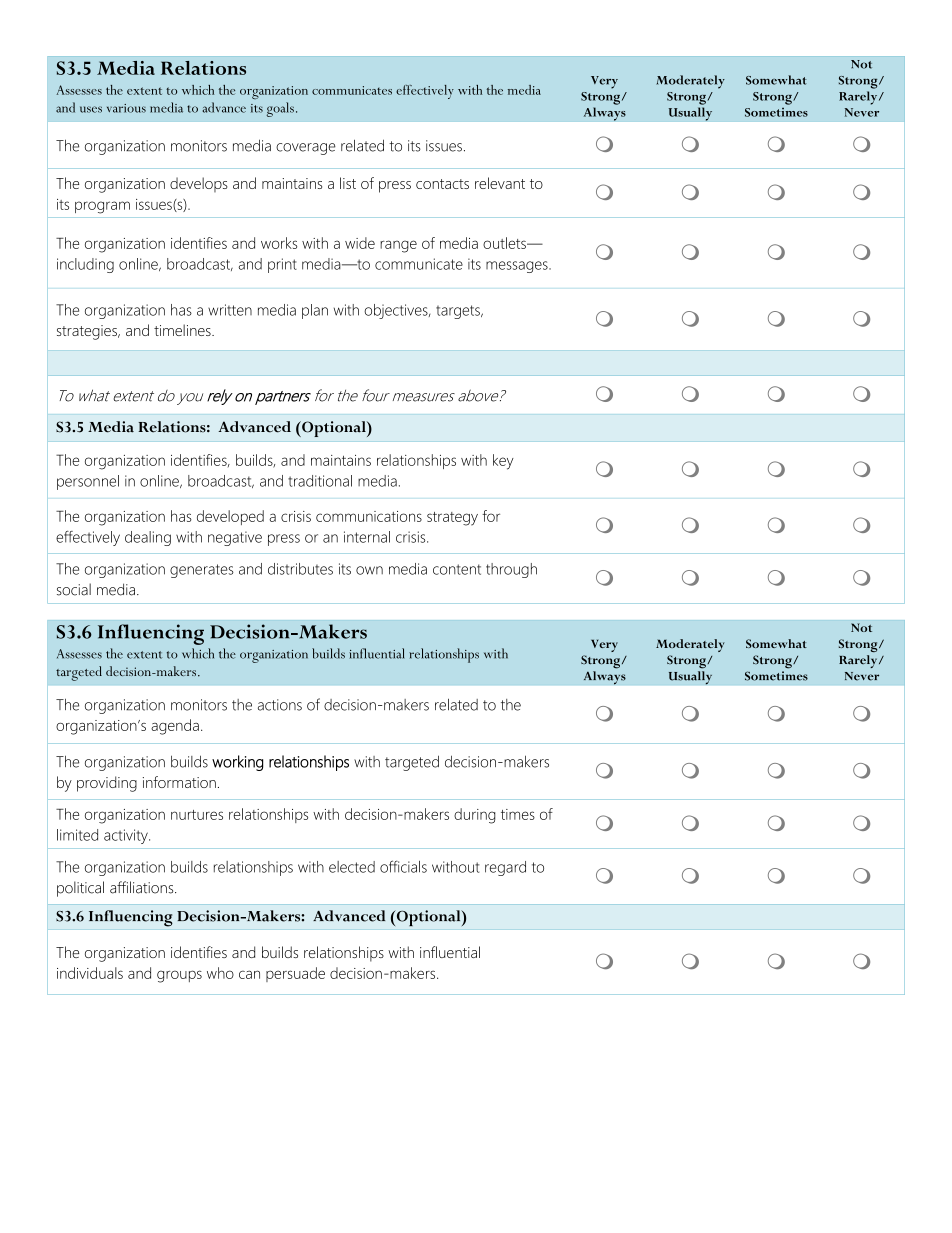 This page has width=952, height=1233. I want to click on individuals, so click(90, 973).
